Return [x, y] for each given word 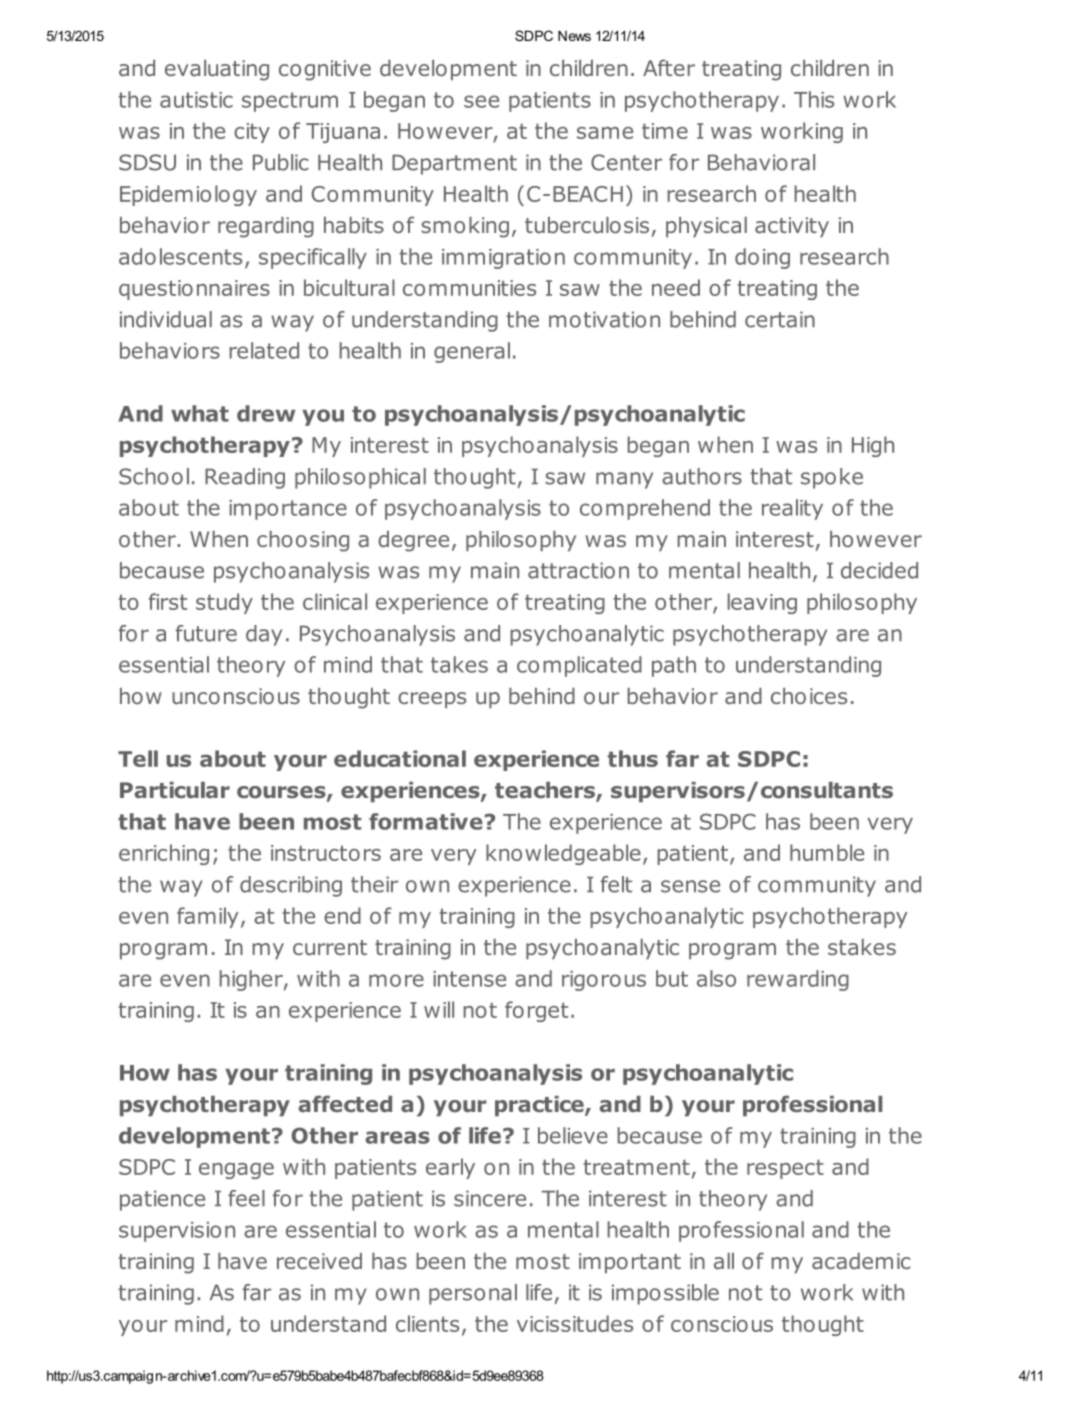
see [481, 101]
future [206, 633]
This [814, 99]
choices [809, 696]
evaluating [217, 70]
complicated [579, 666]
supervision [177, 1232]
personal [473, 1294]
